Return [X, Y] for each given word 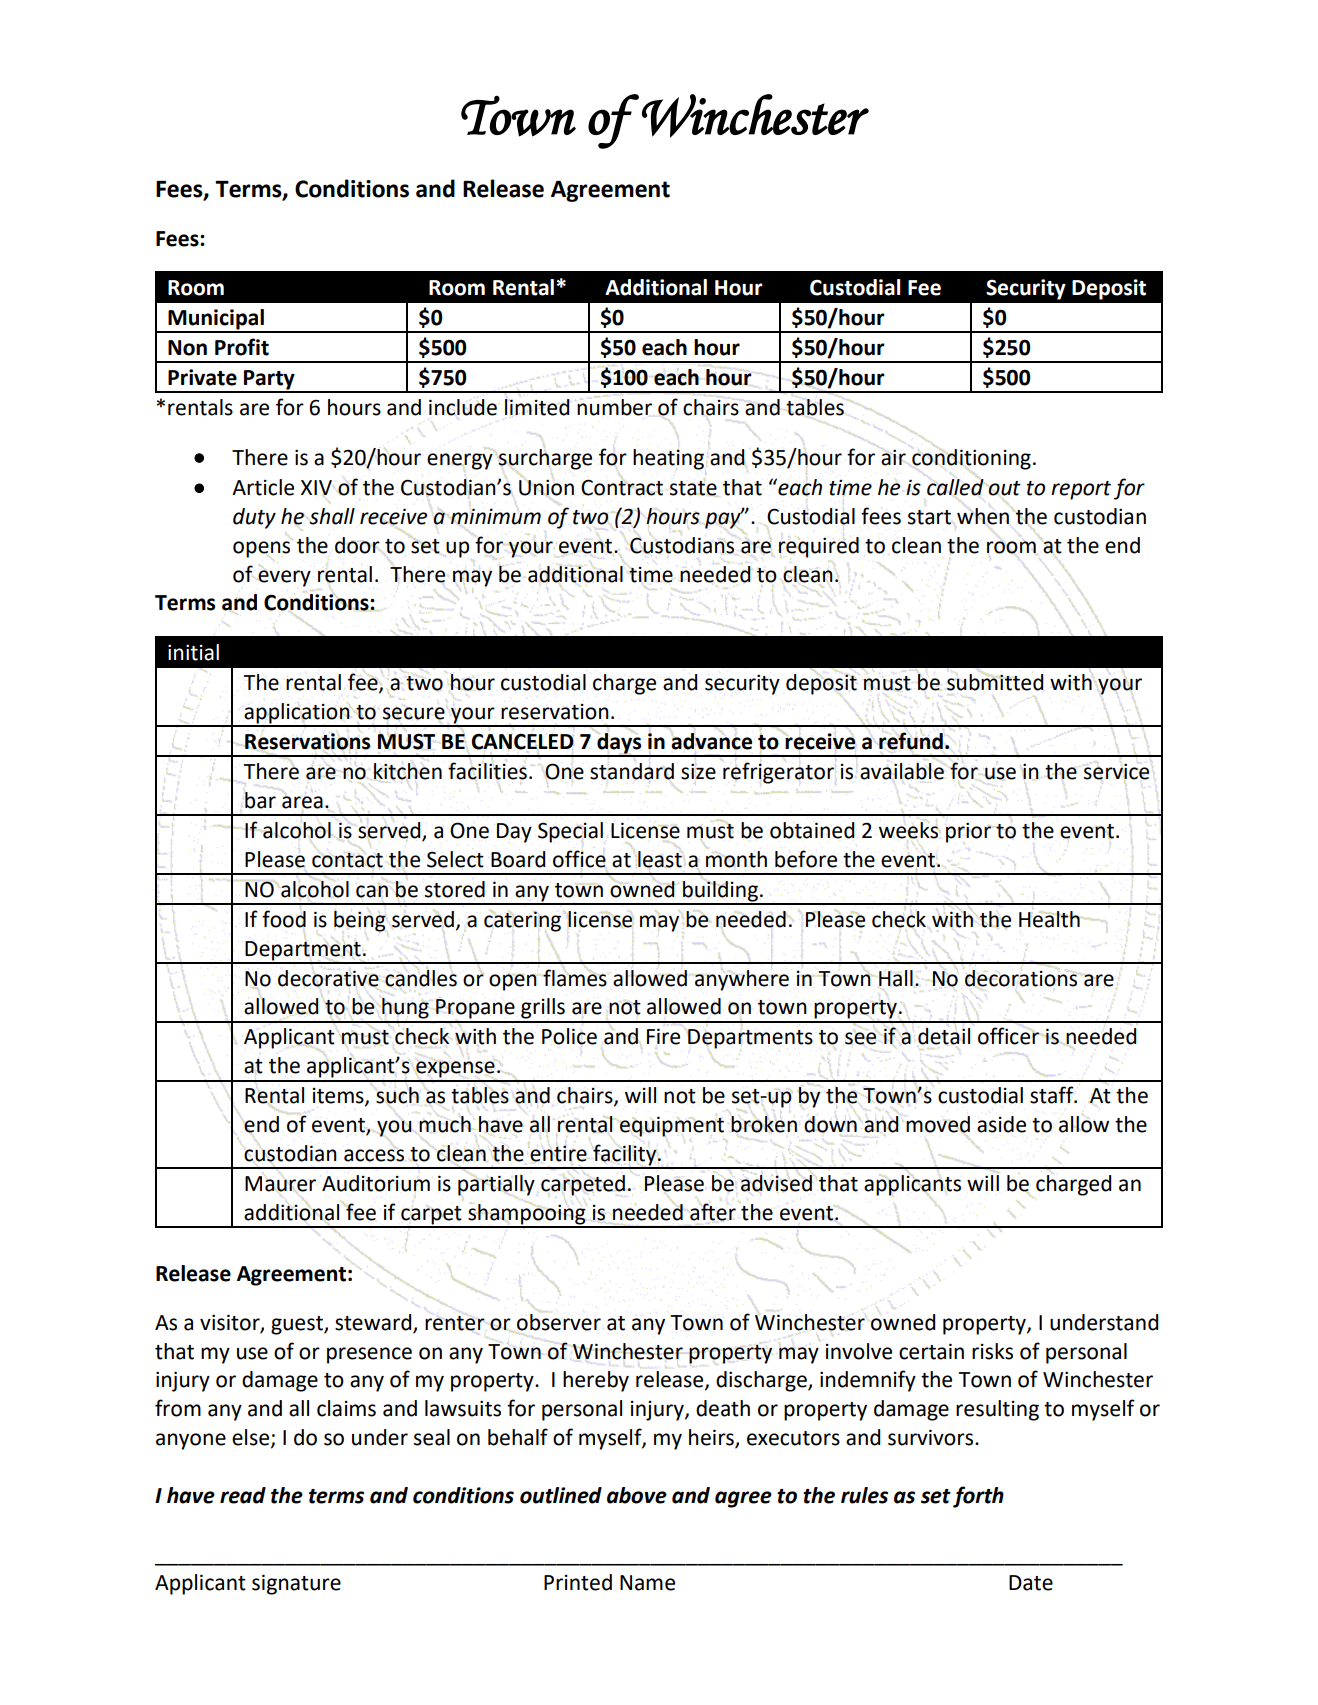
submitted [995, 681]
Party [269, 381]
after [713, 1212]
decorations [1021, 978]
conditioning [971, 458]
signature [296, 1584]
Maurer [280, 1184]
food [284, 919]
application [297, 714]
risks [992, 1351]
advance [711, 740]
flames [575, 977]
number [614, 407]
